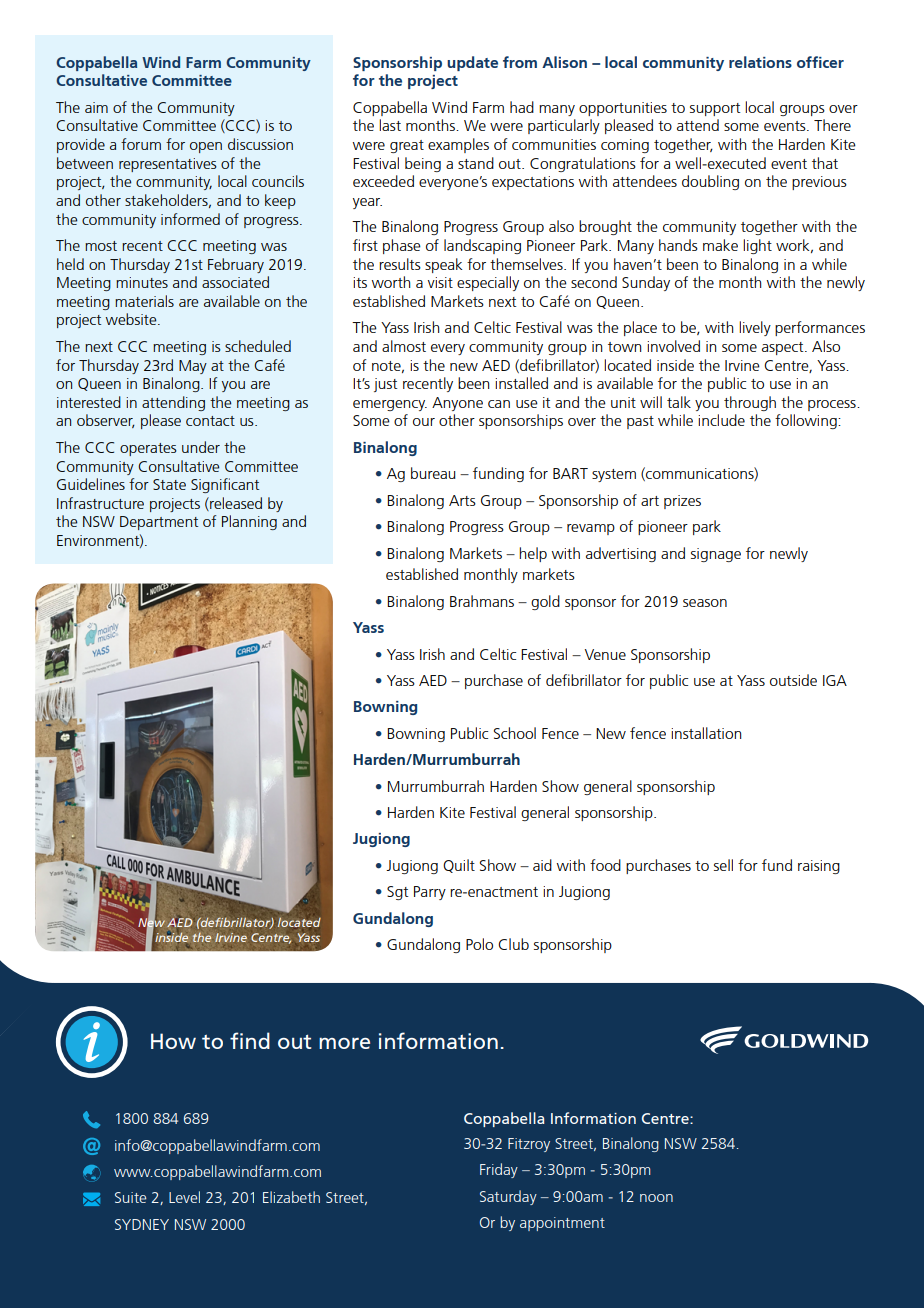 This page has height=1308, width=924. I want to click on update, so click(472, 63).
